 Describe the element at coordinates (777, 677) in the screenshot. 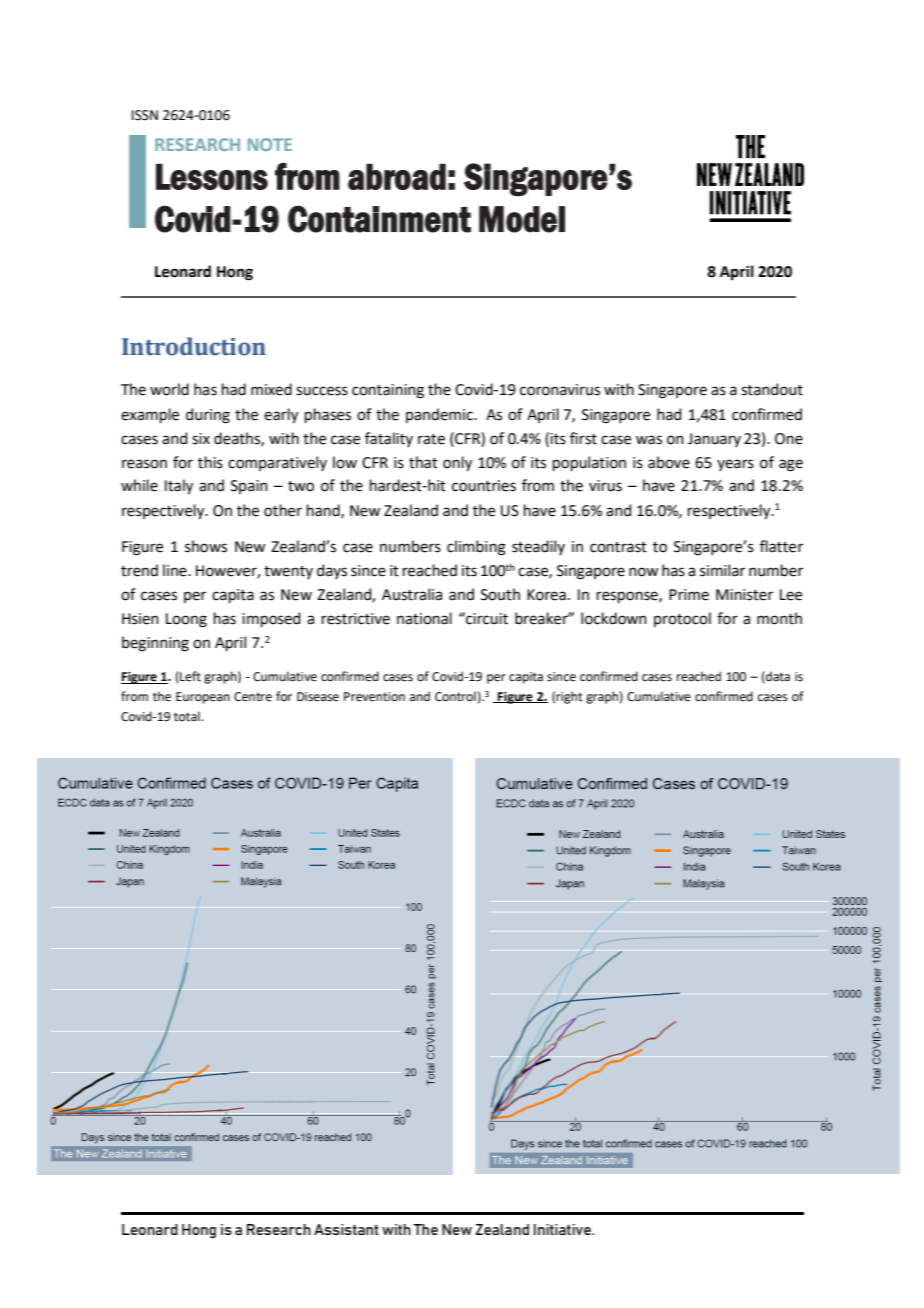

I see `data` at that location.
